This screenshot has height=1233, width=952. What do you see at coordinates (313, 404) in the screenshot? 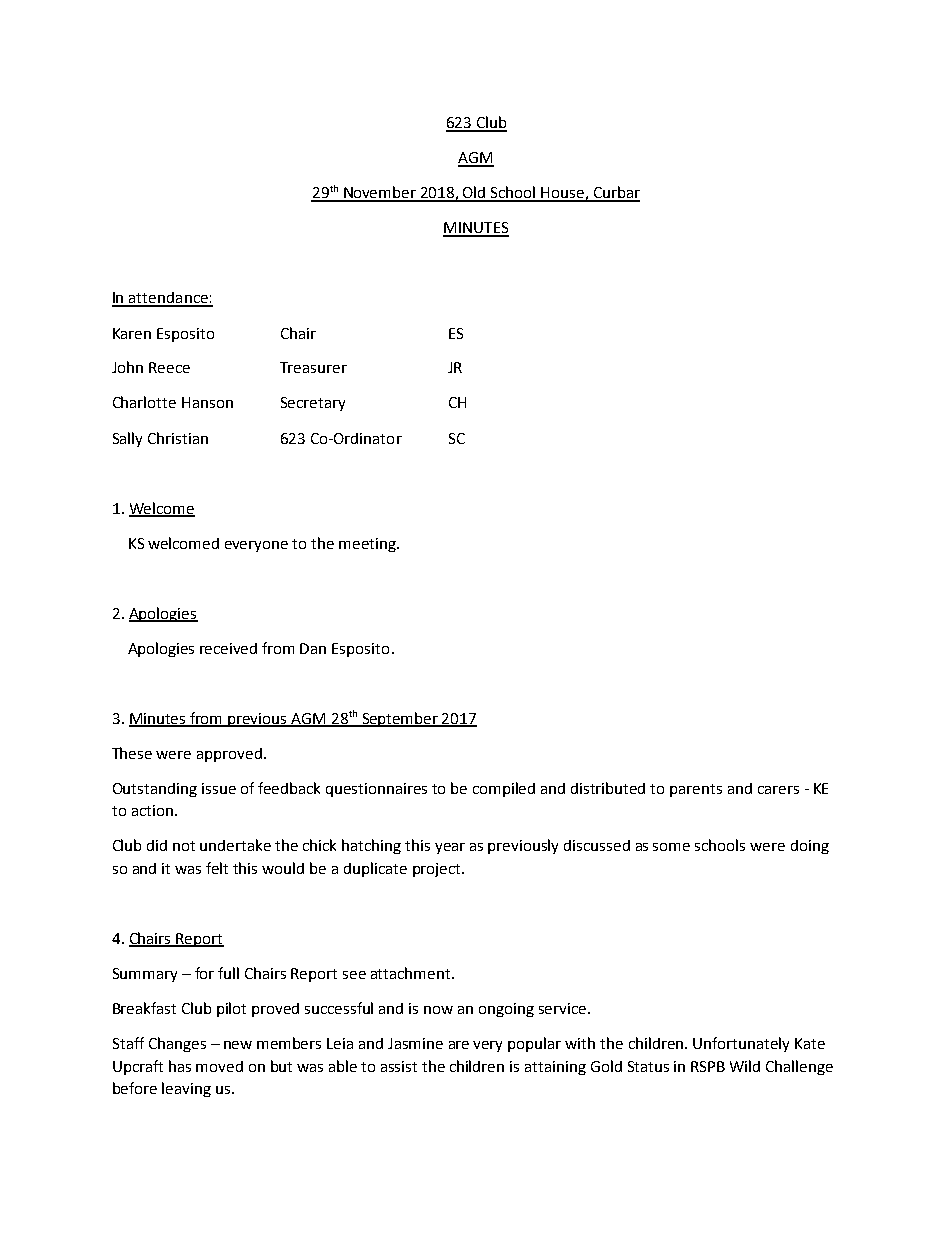
I see `Secretary` at bounding box center [313, 404].
